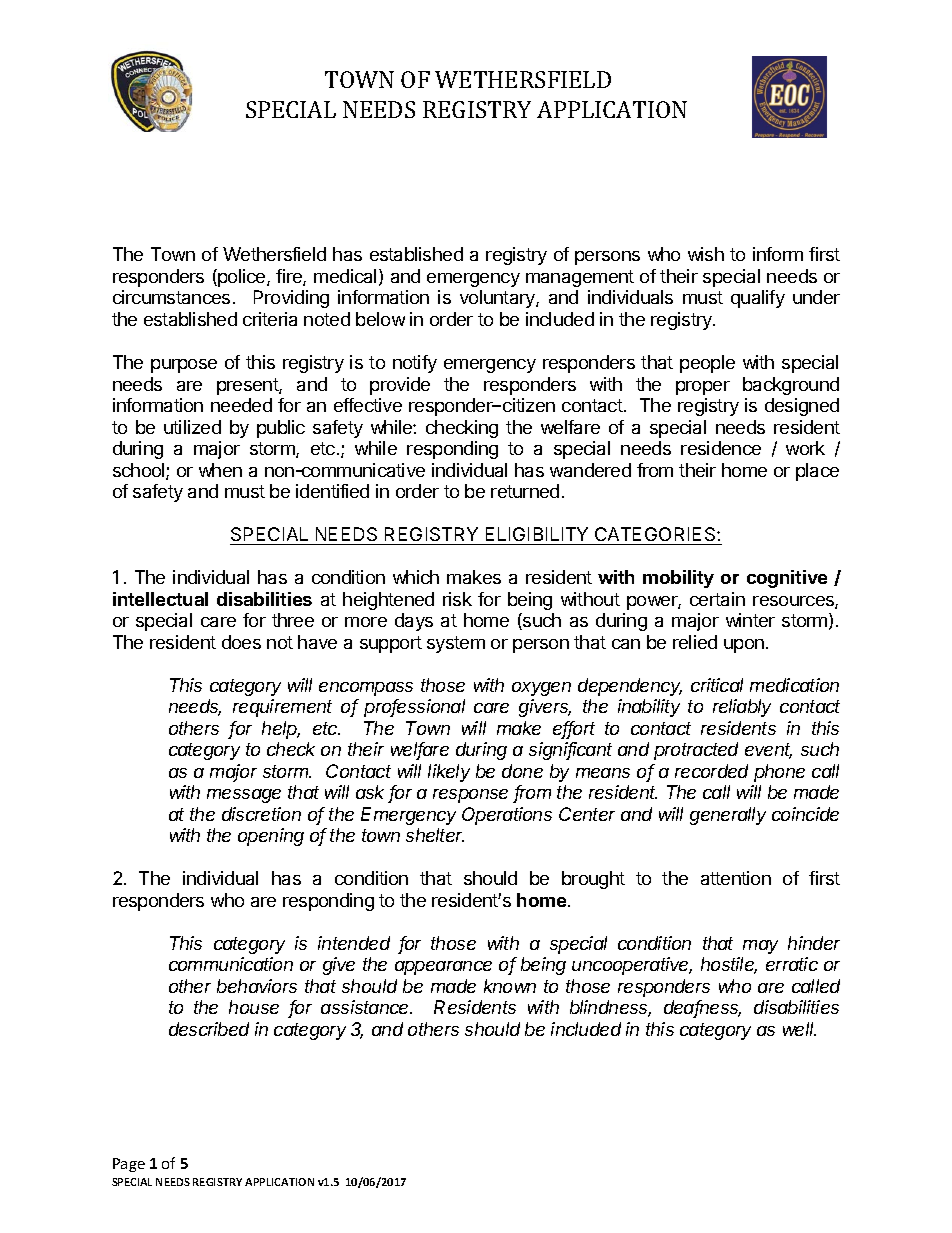  I want to click on qualify, so click(758, 299).
